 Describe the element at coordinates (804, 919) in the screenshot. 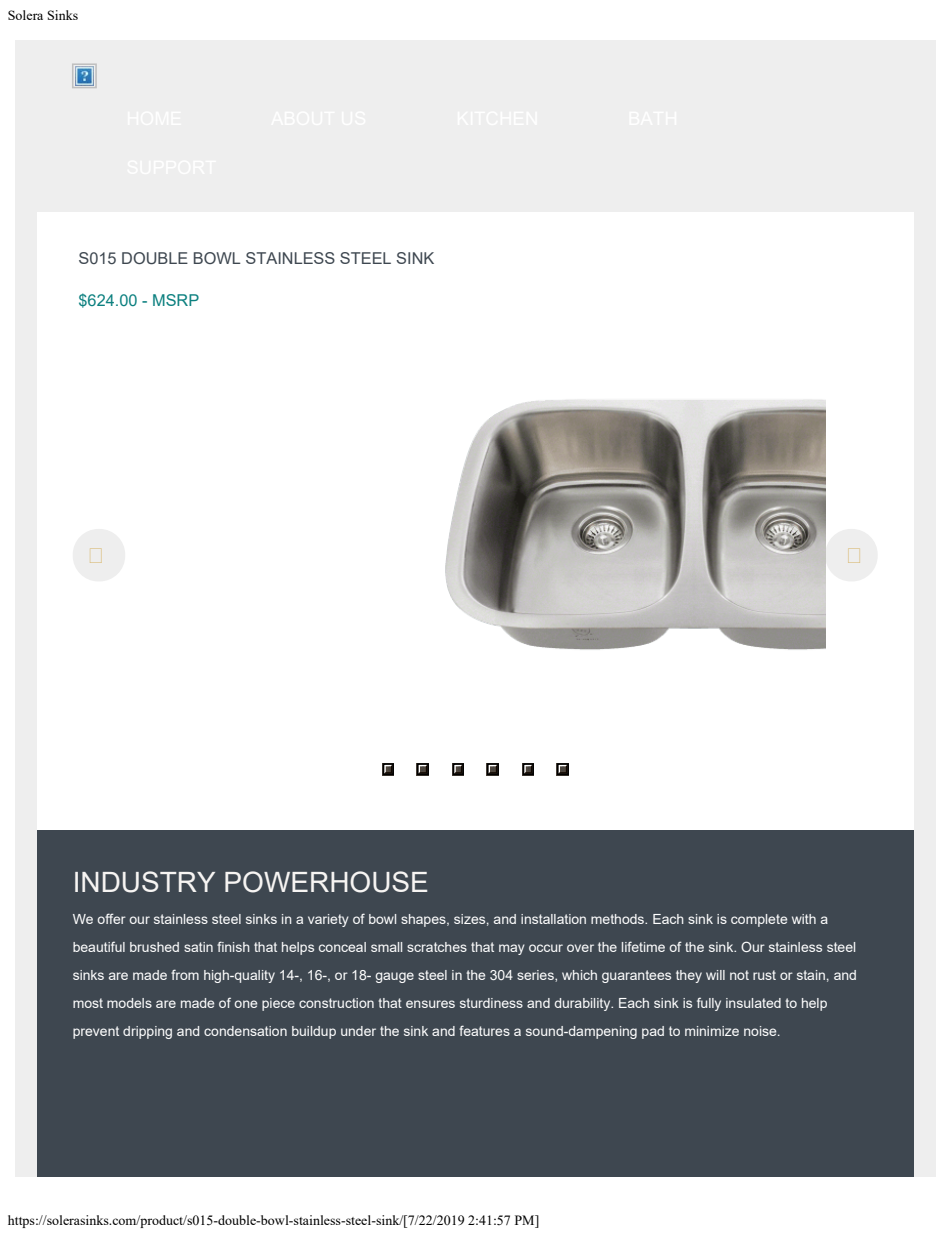

I see `with` at that location.
